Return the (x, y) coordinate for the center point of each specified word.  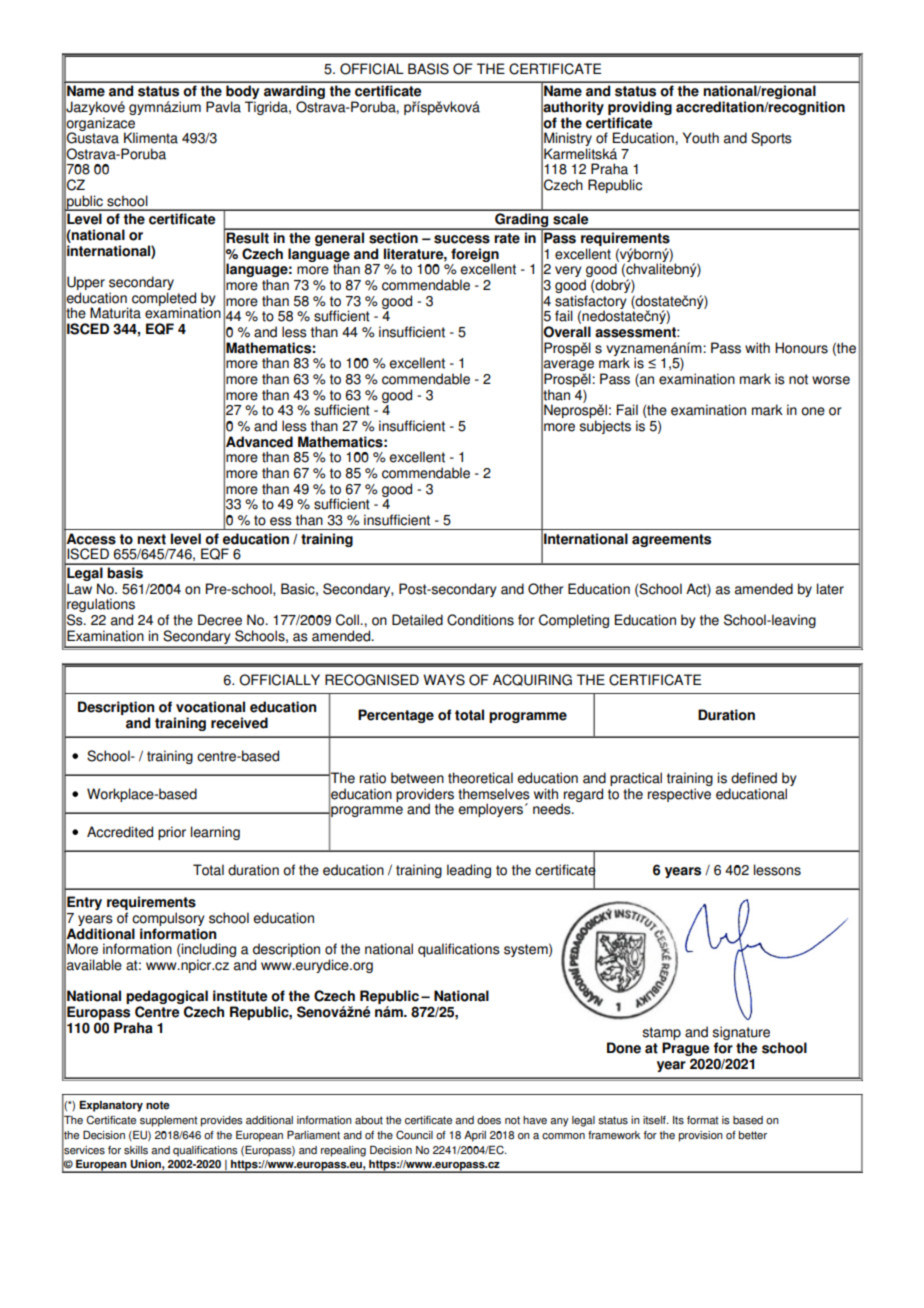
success (462, 239)
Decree (220, 620)
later (830, 589)
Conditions (480, 620)
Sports (771, 139)
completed (164, 300)
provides (222, 1121)
